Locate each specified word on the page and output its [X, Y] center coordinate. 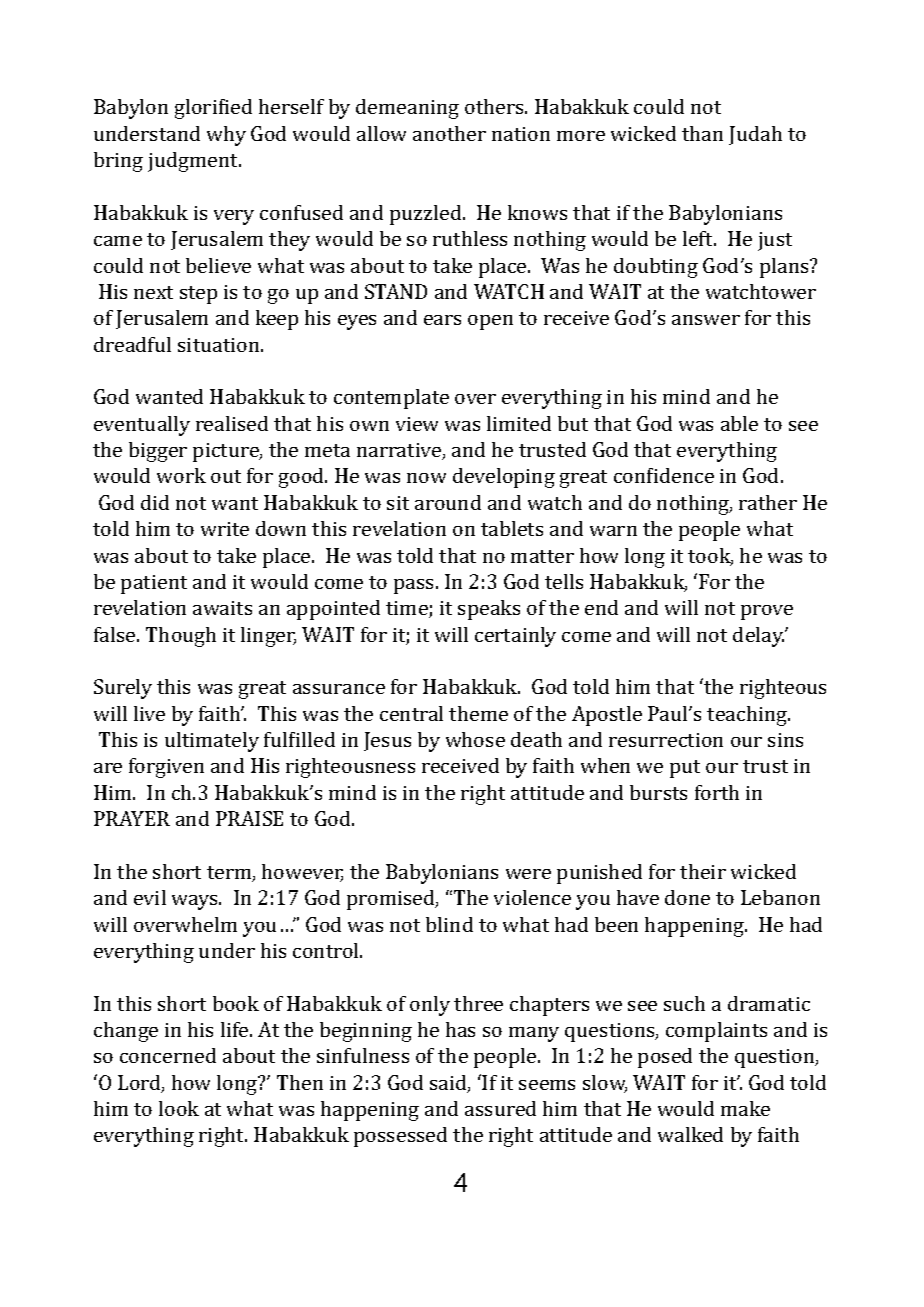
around [448, 502]
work [181, 475]
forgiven [166, 768]
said [449, 1084]
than [702, 133]
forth [717, 792]
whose [475, 739]
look [179, 1108]
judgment [194, 162]
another [449, 133]
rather [768, 502]
